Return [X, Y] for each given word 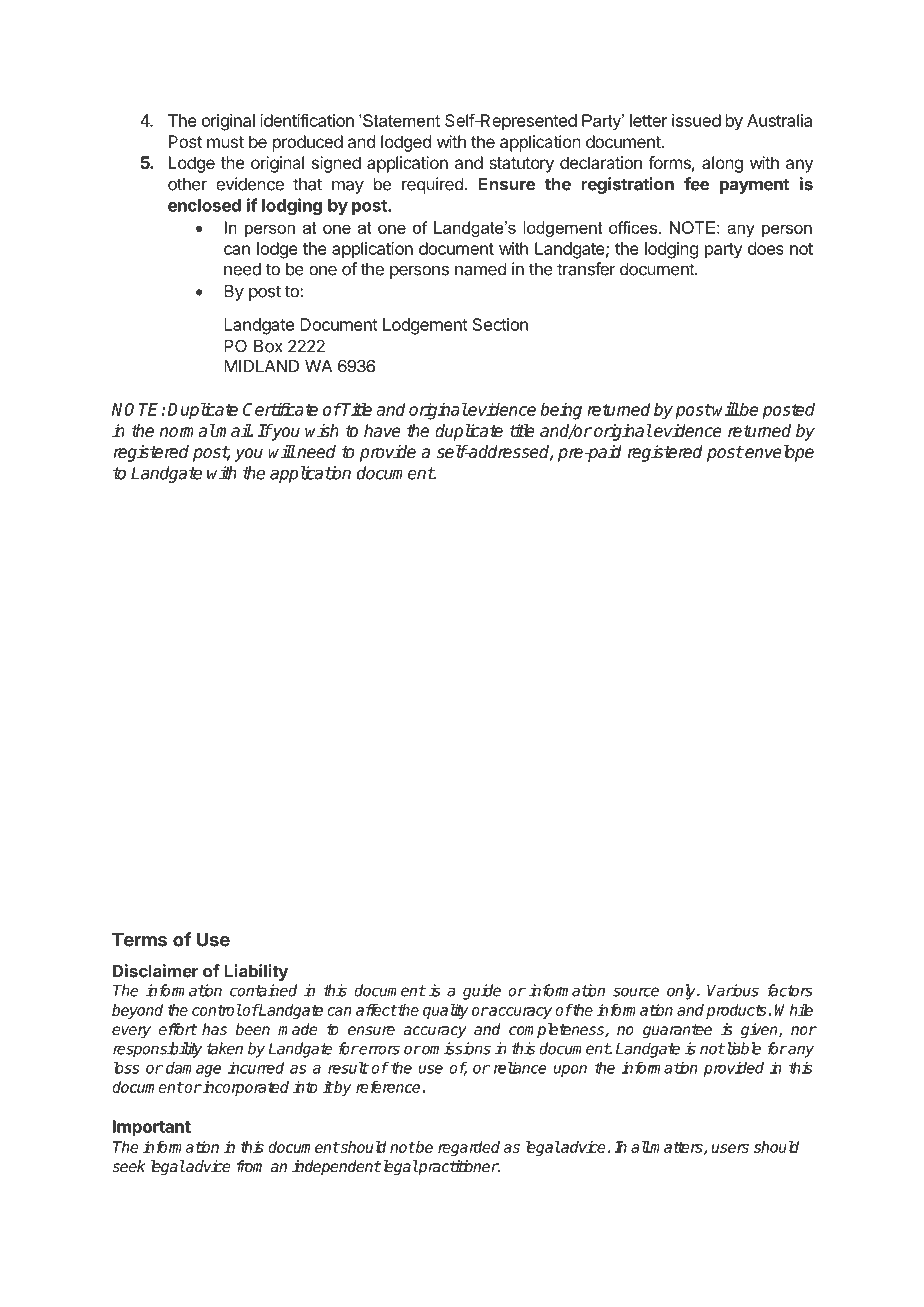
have [382, 431]
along [722, 164]
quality [446, 1011]
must [225, 142]
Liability [256, 972]
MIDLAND [261, 366]
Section [500, 324]
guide [482, 992]
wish [322, 431]
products [736, 1011]
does [766, 248]
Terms [139, 939]
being [561, 411]
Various [733, 990]
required [433, 185]
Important [152, 1128]
